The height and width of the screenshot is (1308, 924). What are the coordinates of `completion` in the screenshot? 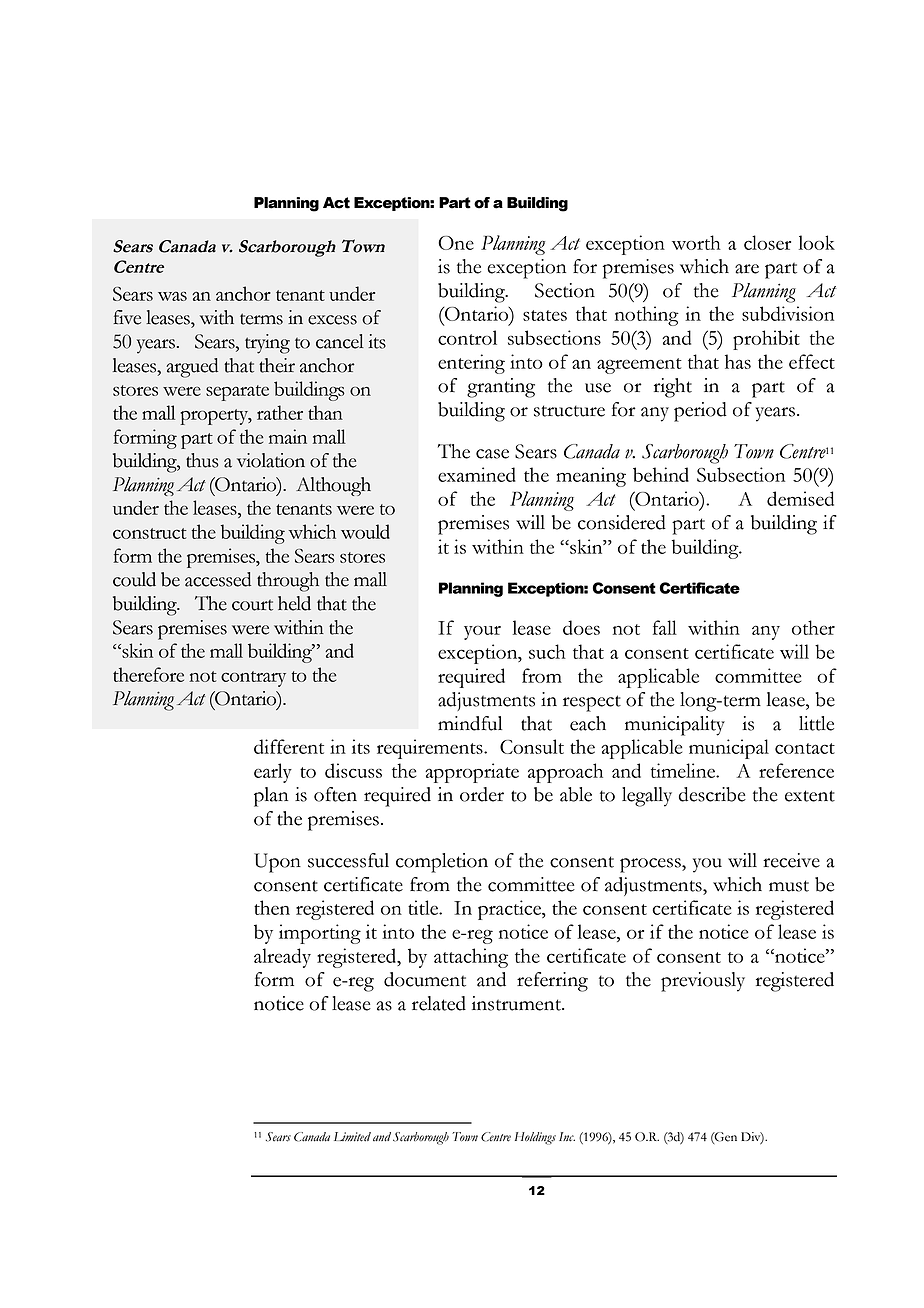 It's located at (442, 863).
